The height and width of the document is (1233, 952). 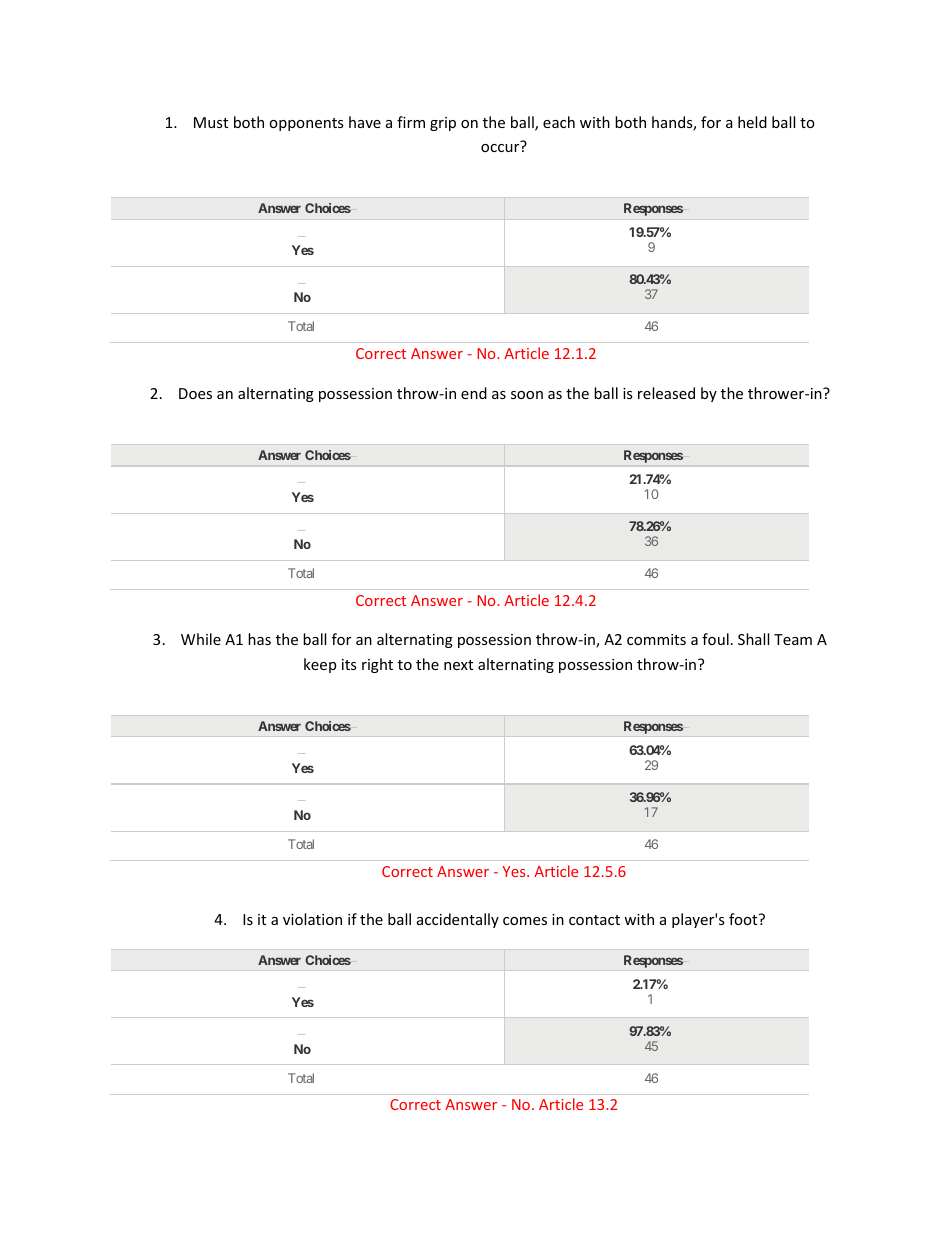 I want to click on opponents, so click(x=306, y=124).
